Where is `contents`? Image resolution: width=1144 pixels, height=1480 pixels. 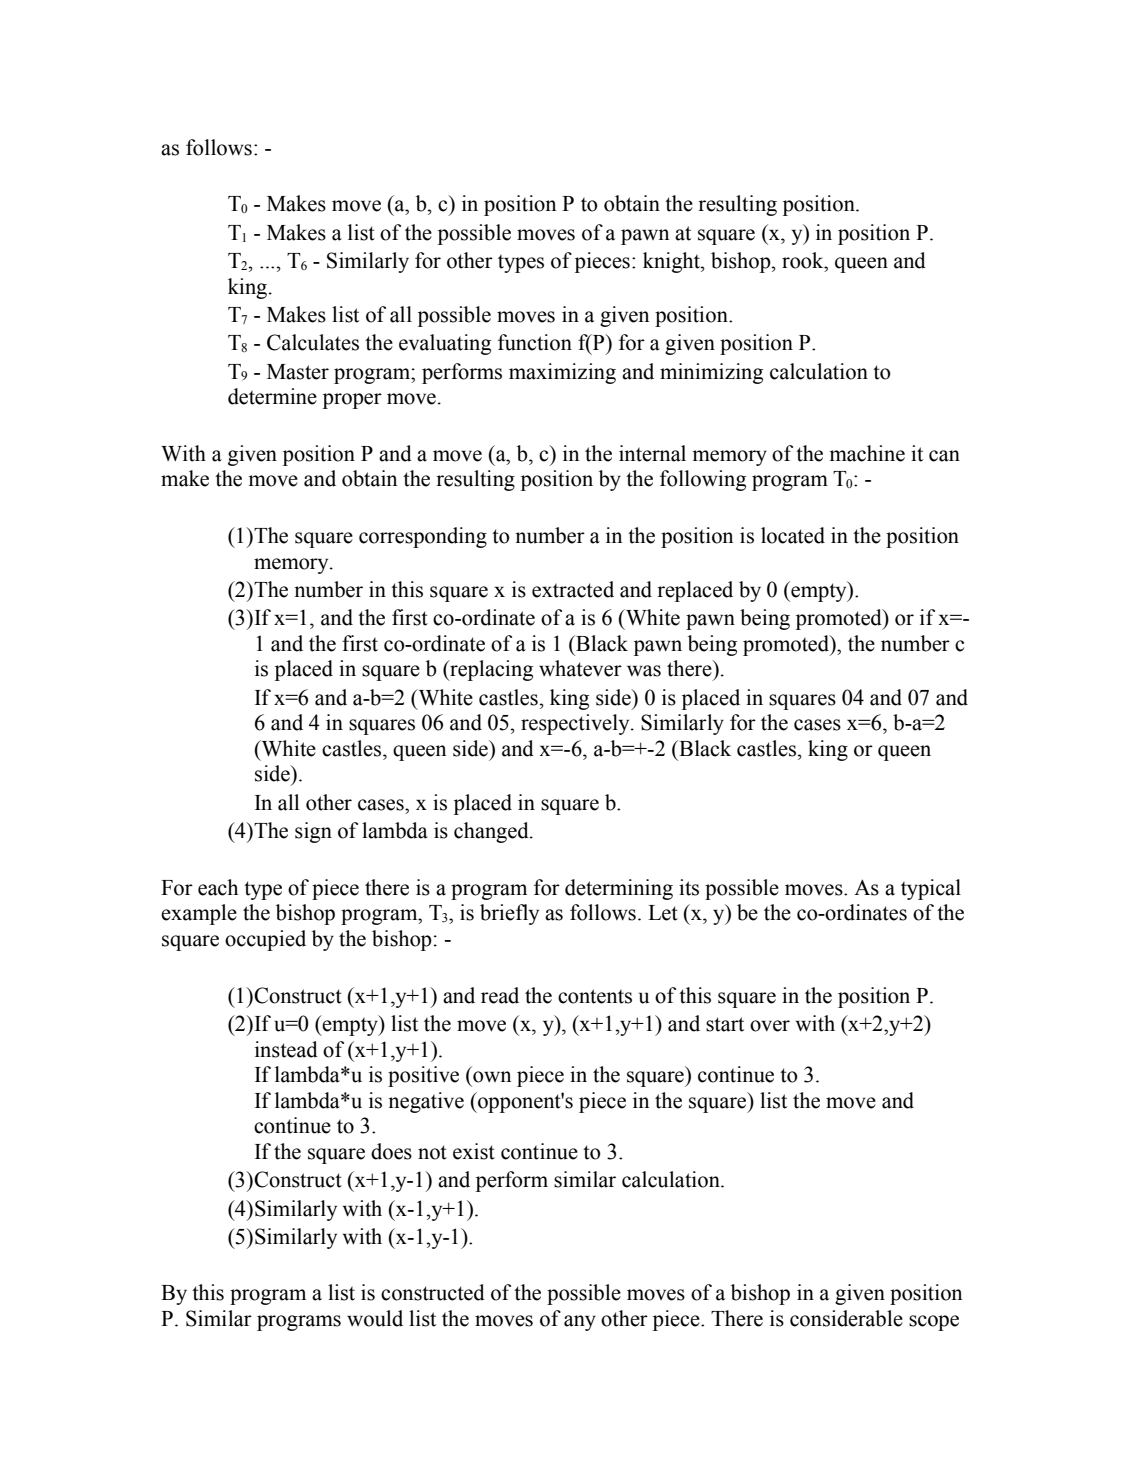 contents is located at coordinates (595, 996).
